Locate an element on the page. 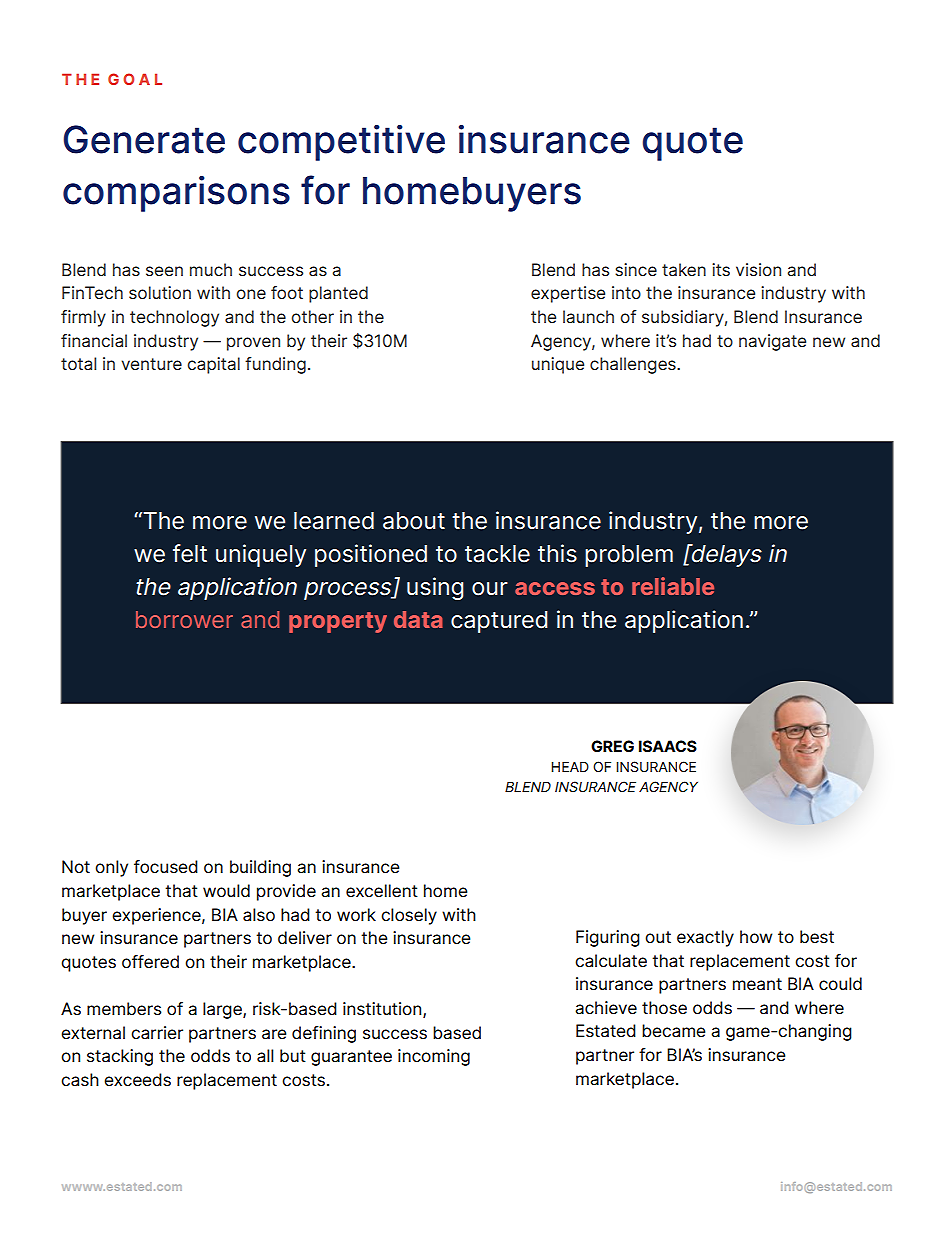 Image resolution: width=952 pixels, height=1233 pixels. ISAACS is located at coordinates (668, 746).
